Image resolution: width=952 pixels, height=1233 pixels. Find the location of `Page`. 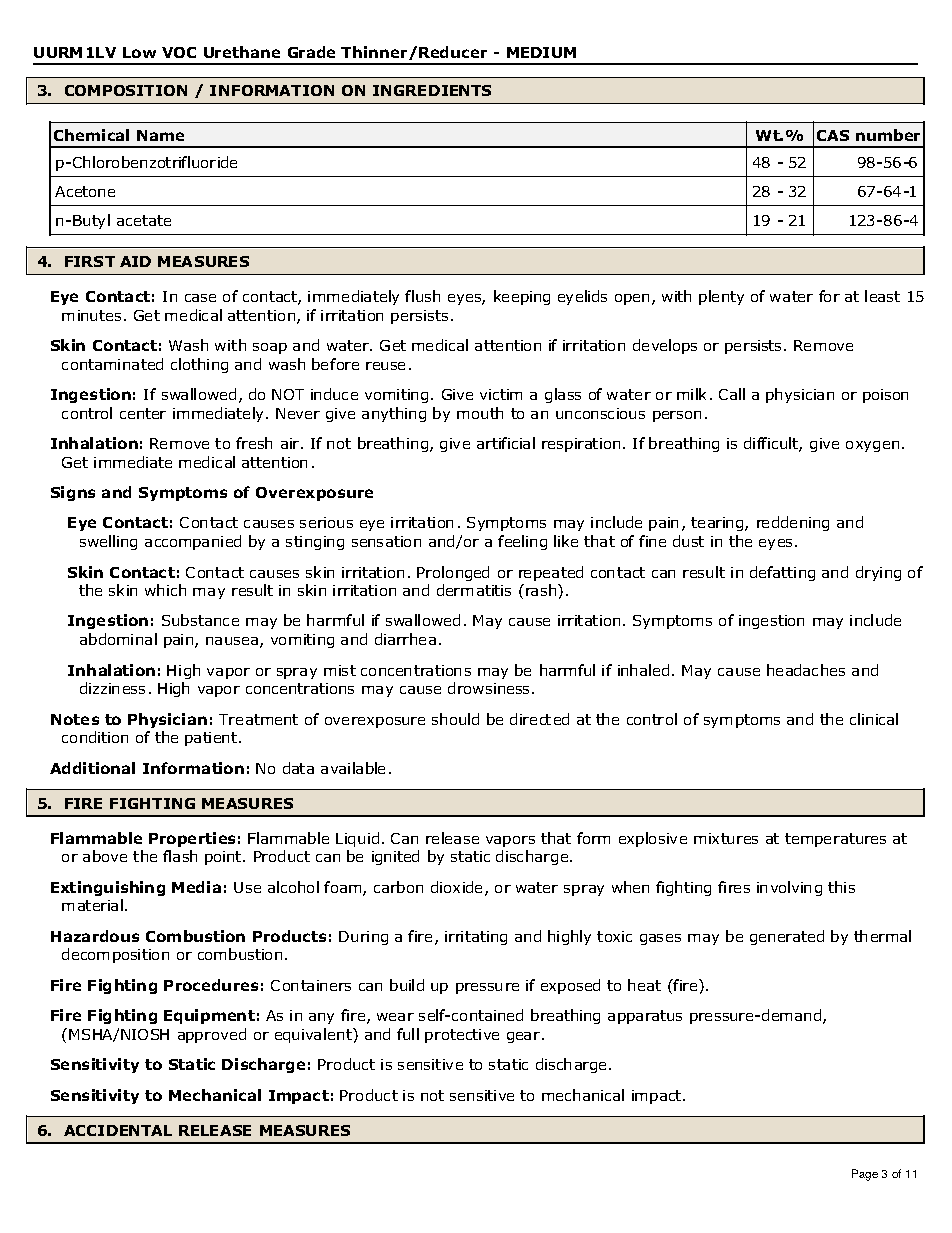

Page is located at coordinates (865, 1175).
